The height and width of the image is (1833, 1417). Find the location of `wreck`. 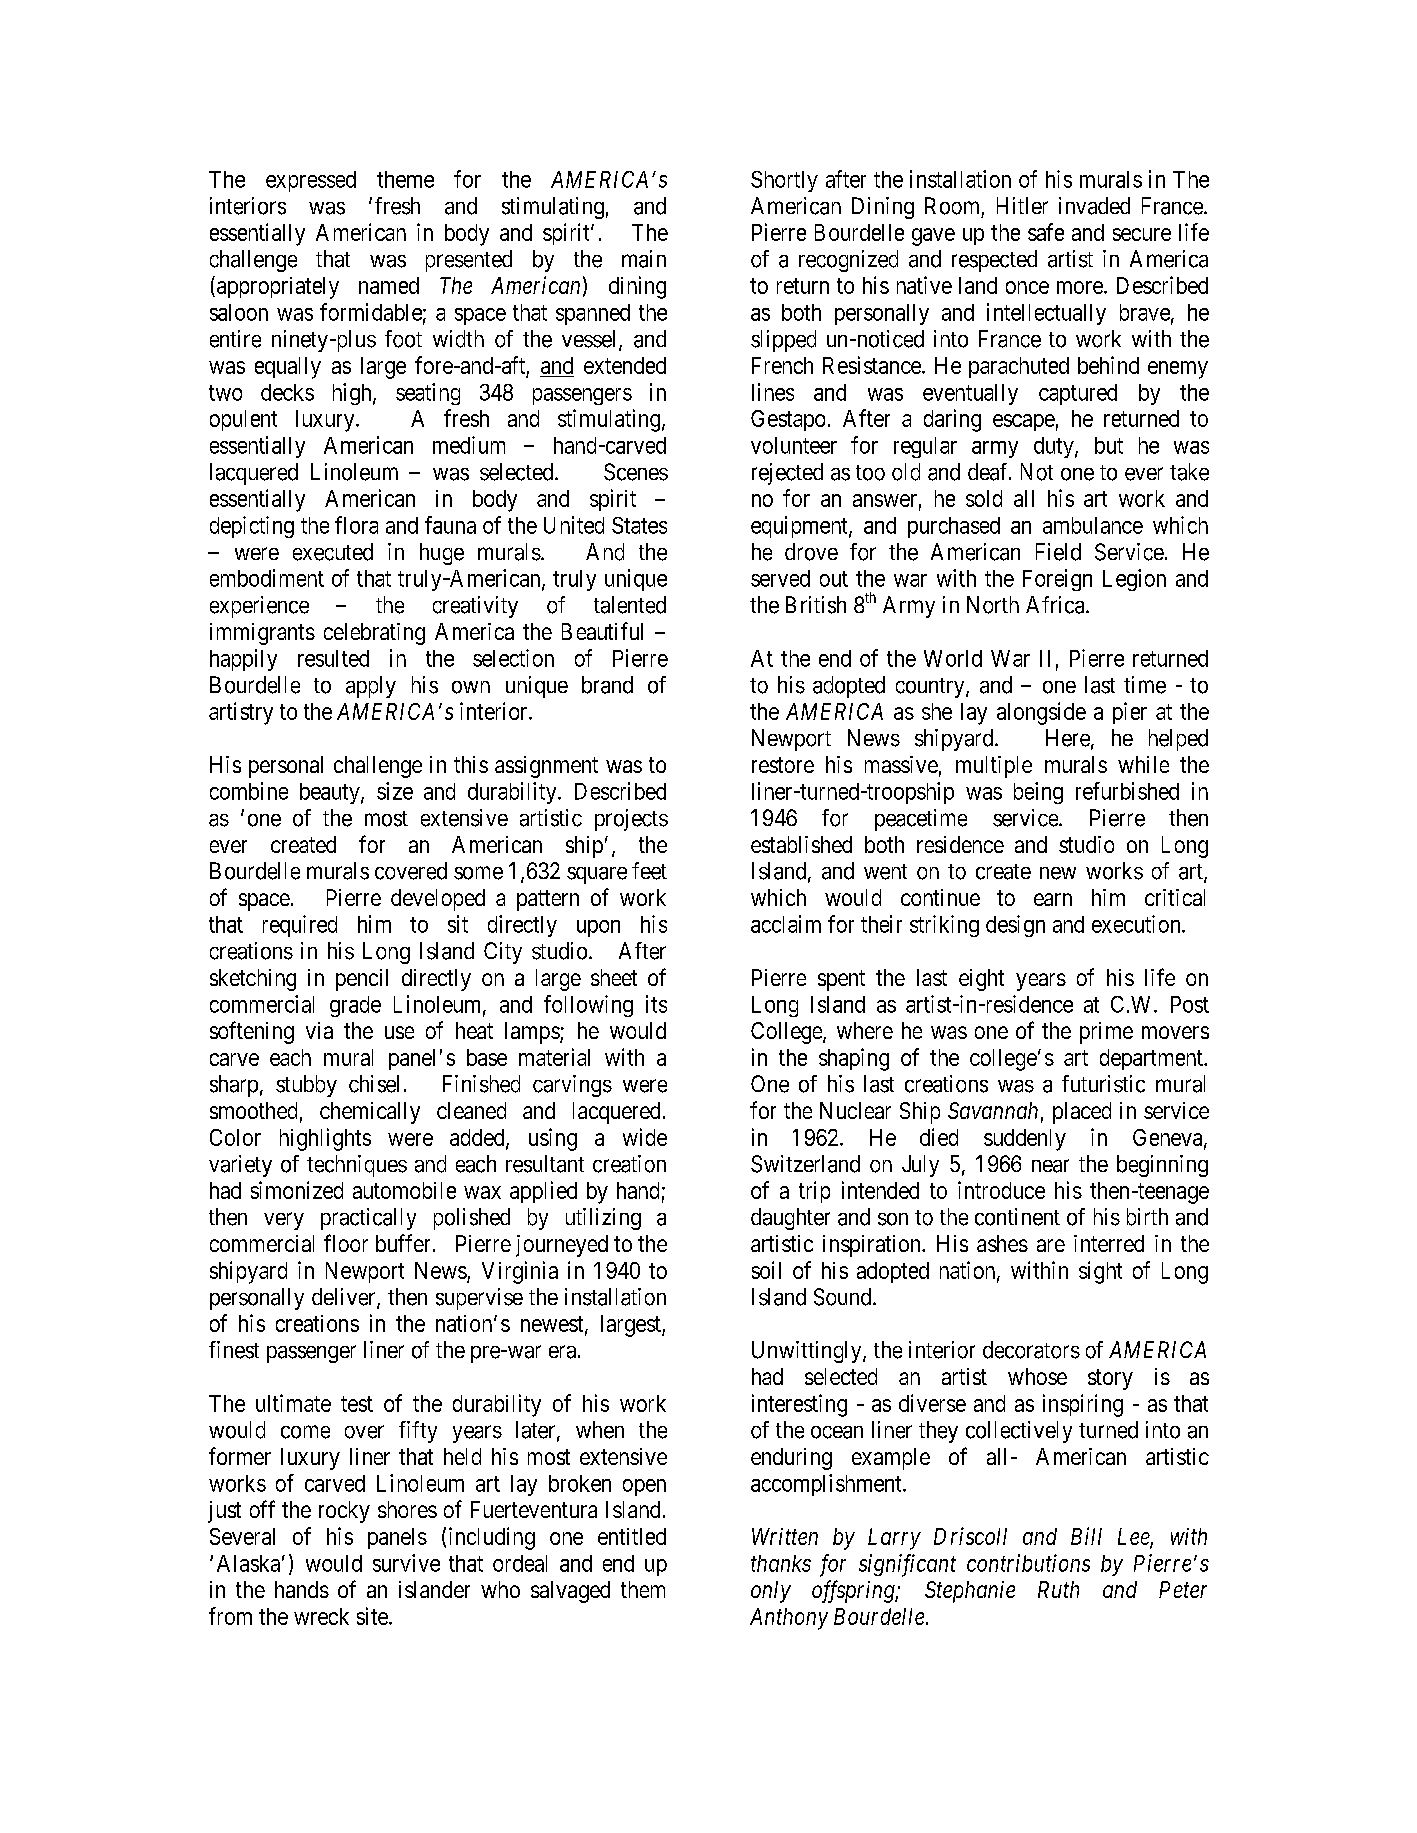

wreck is located at coordinates (321, 1616).
